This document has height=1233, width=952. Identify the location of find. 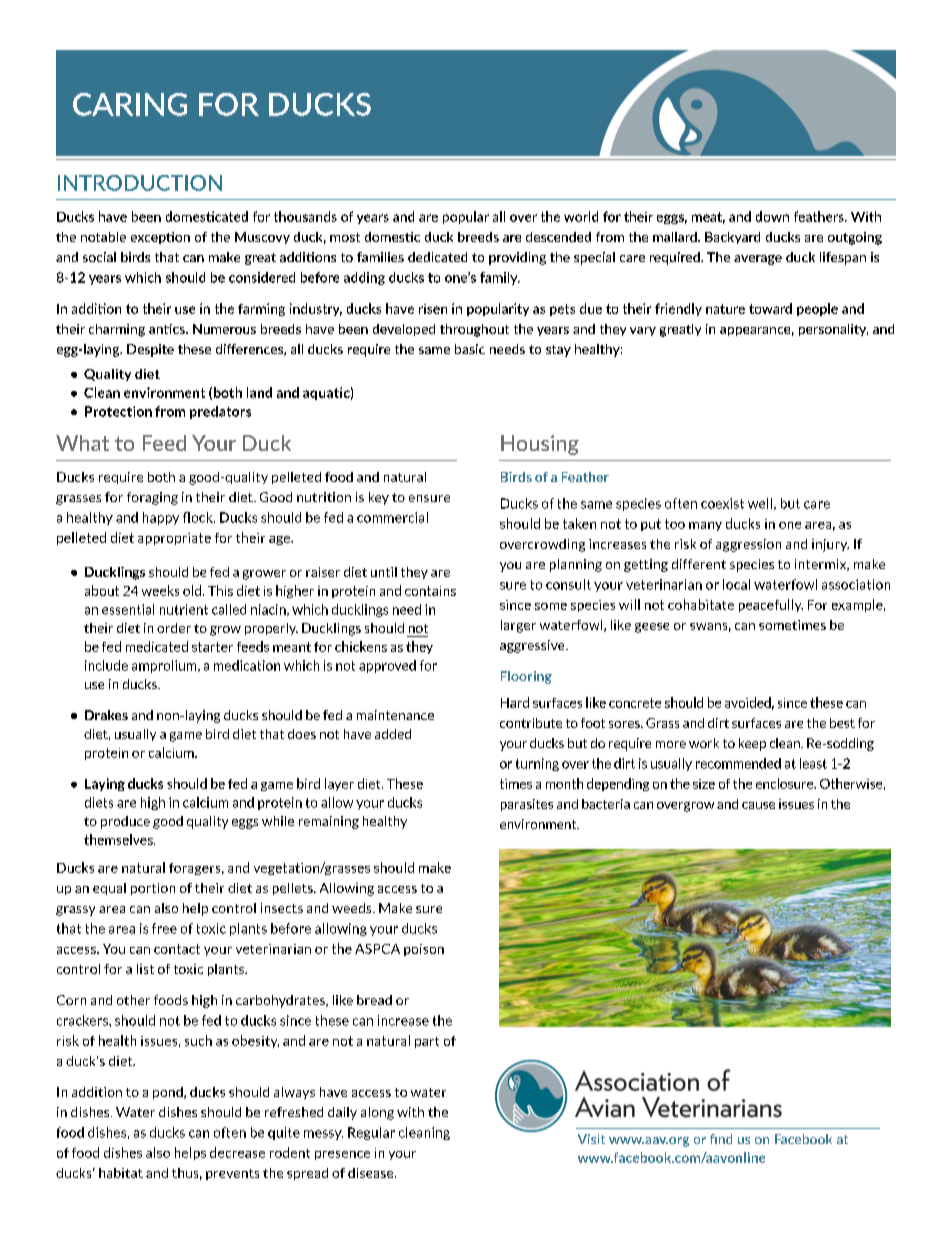
(721, 1139).
